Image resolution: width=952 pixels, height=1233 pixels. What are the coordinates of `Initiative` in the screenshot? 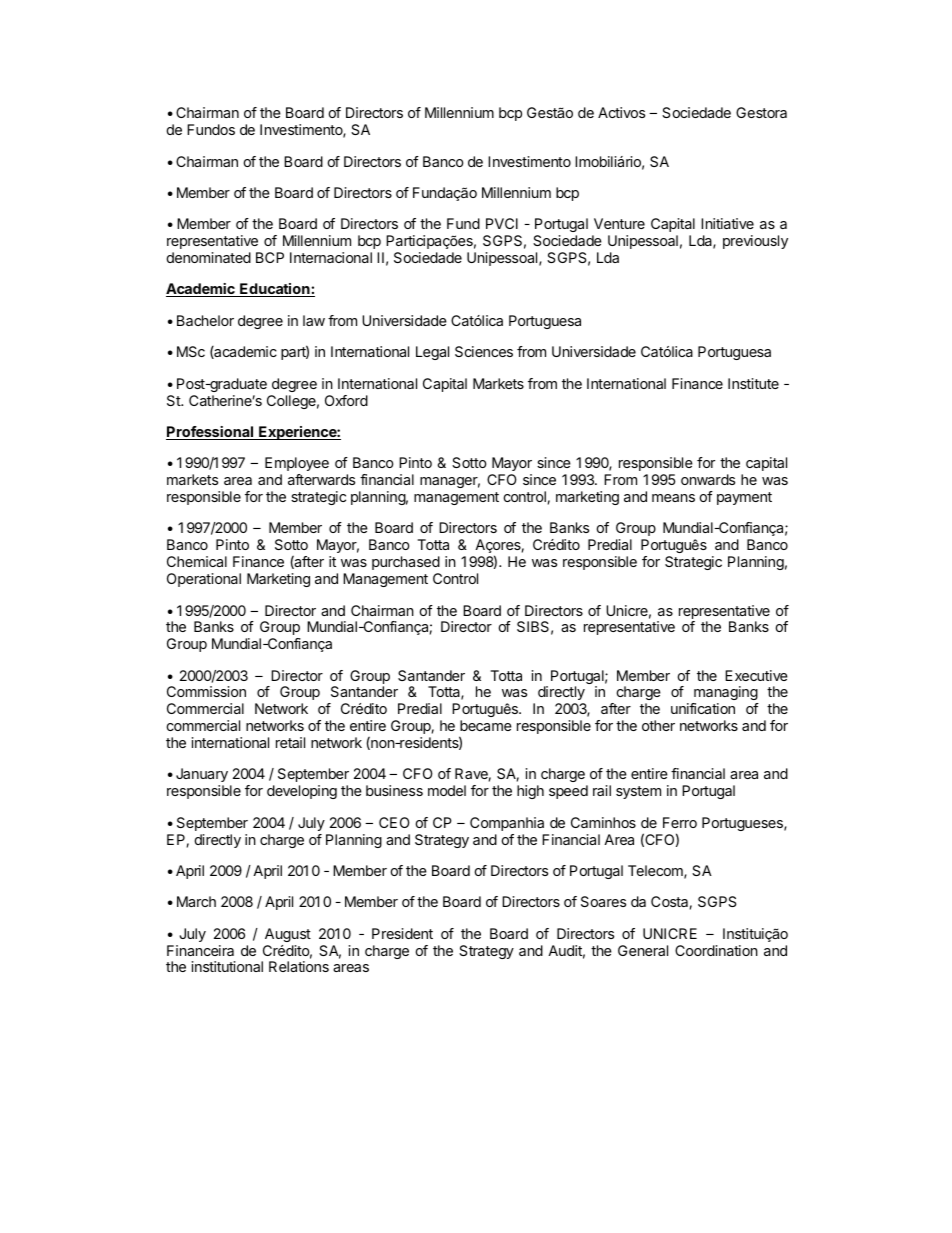 It's located at (727, 223).
